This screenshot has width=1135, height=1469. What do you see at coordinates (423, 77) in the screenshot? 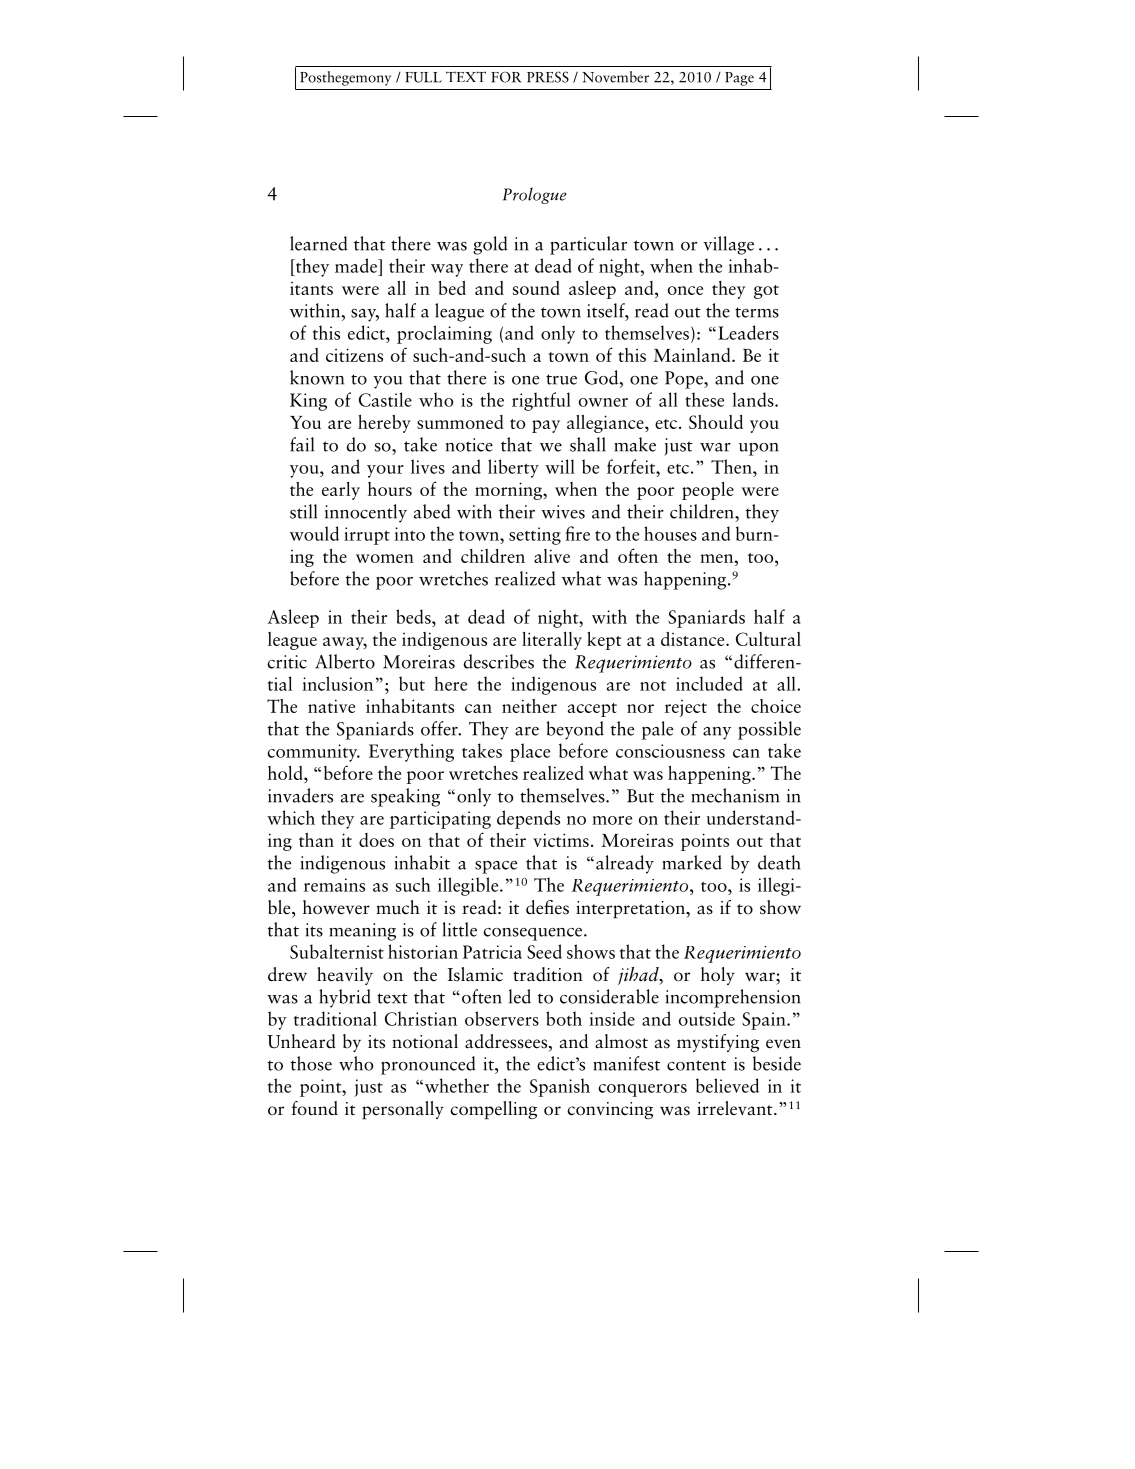
I see `FULL` at bounding box center [423, 77].
